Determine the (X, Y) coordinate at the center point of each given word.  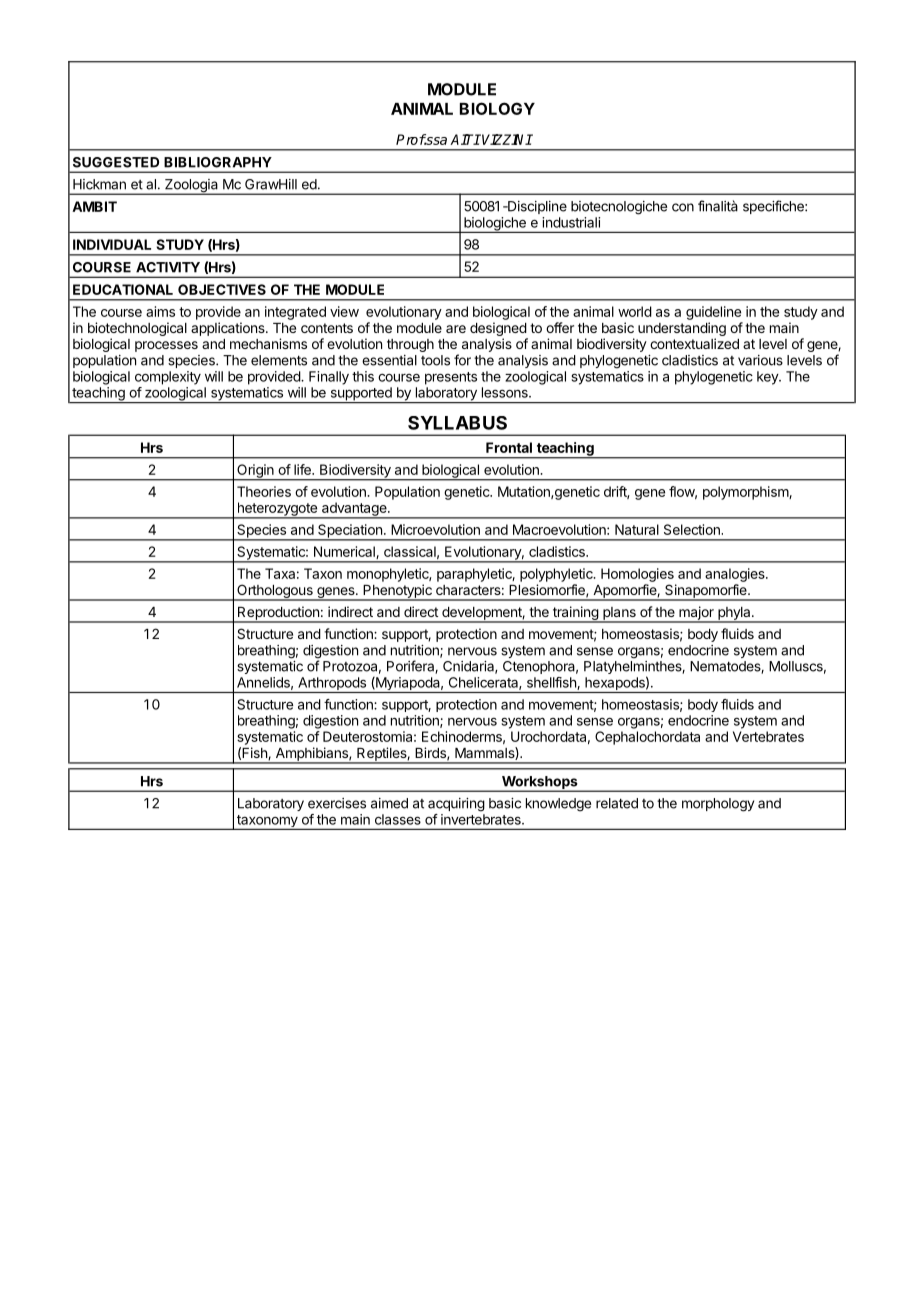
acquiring (456, 805)
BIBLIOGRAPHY (218, 162)
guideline (713, 313)
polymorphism (746, 493)
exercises (337, 803)
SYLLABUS (457, 423)
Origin (255, 472)
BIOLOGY (497, 108)
